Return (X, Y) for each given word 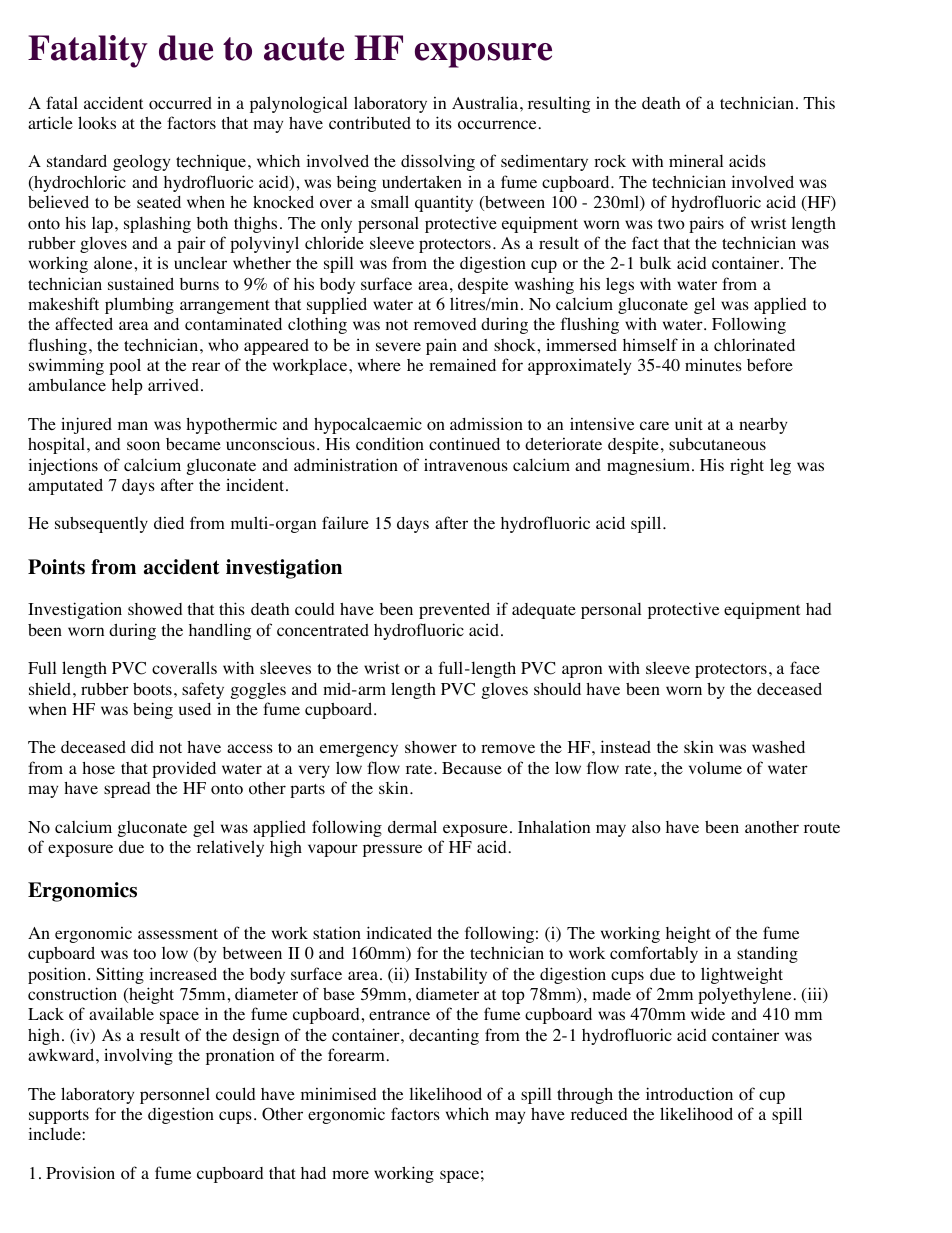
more (350, 1175)
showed (155, 609)
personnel (175, 1096)
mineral (696, 160)
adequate (544, 611)
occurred (180, 103)
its (443, 122)
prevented (454, 611)
